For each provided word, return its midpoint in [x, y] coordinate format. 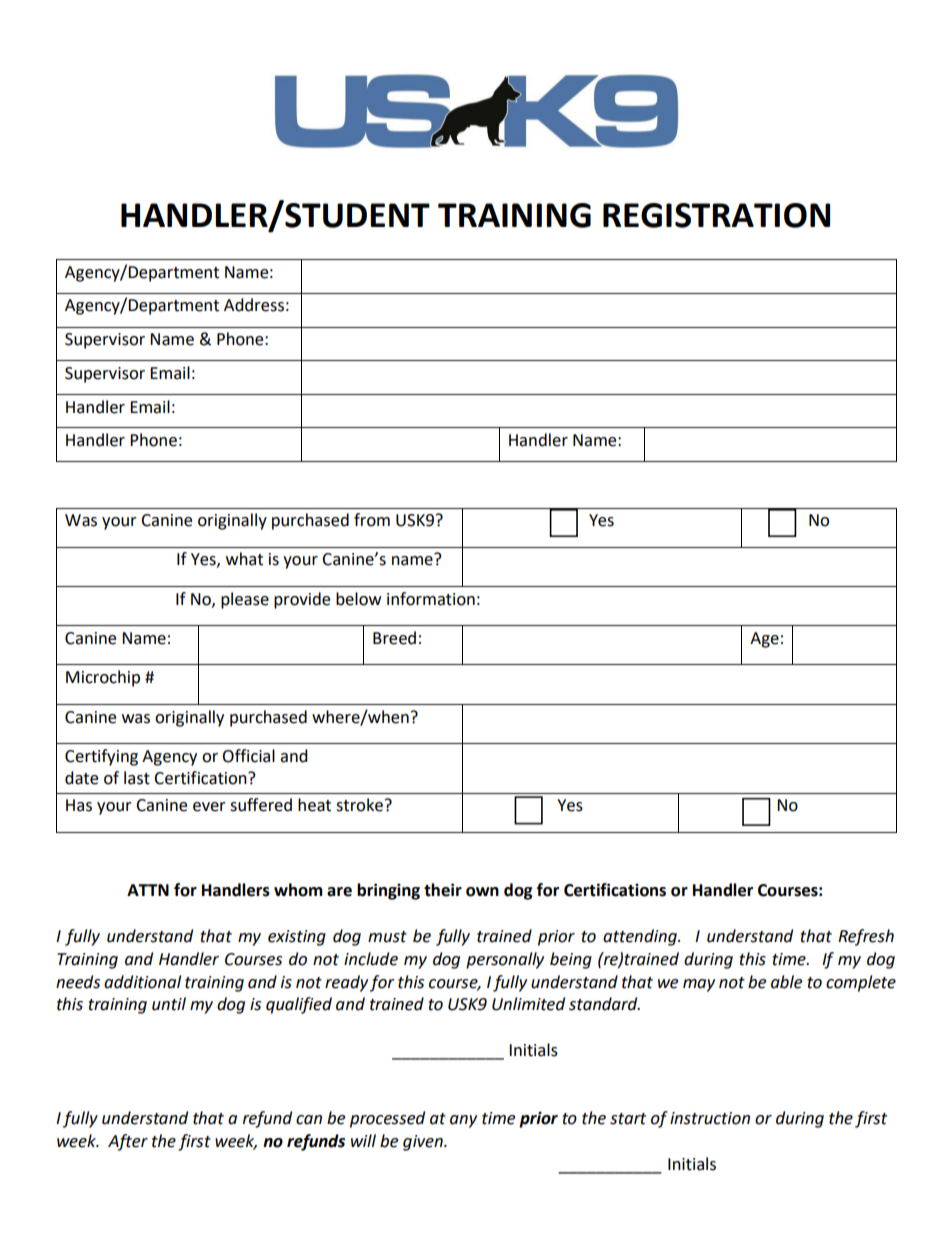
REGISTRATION [716, 215]
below [358, 599]
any [463, 1121]
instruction [710, 1118]
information [431, 599]
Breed [394, 638]
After [128, 1142]
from [372, 520]
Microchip [103, 678]
